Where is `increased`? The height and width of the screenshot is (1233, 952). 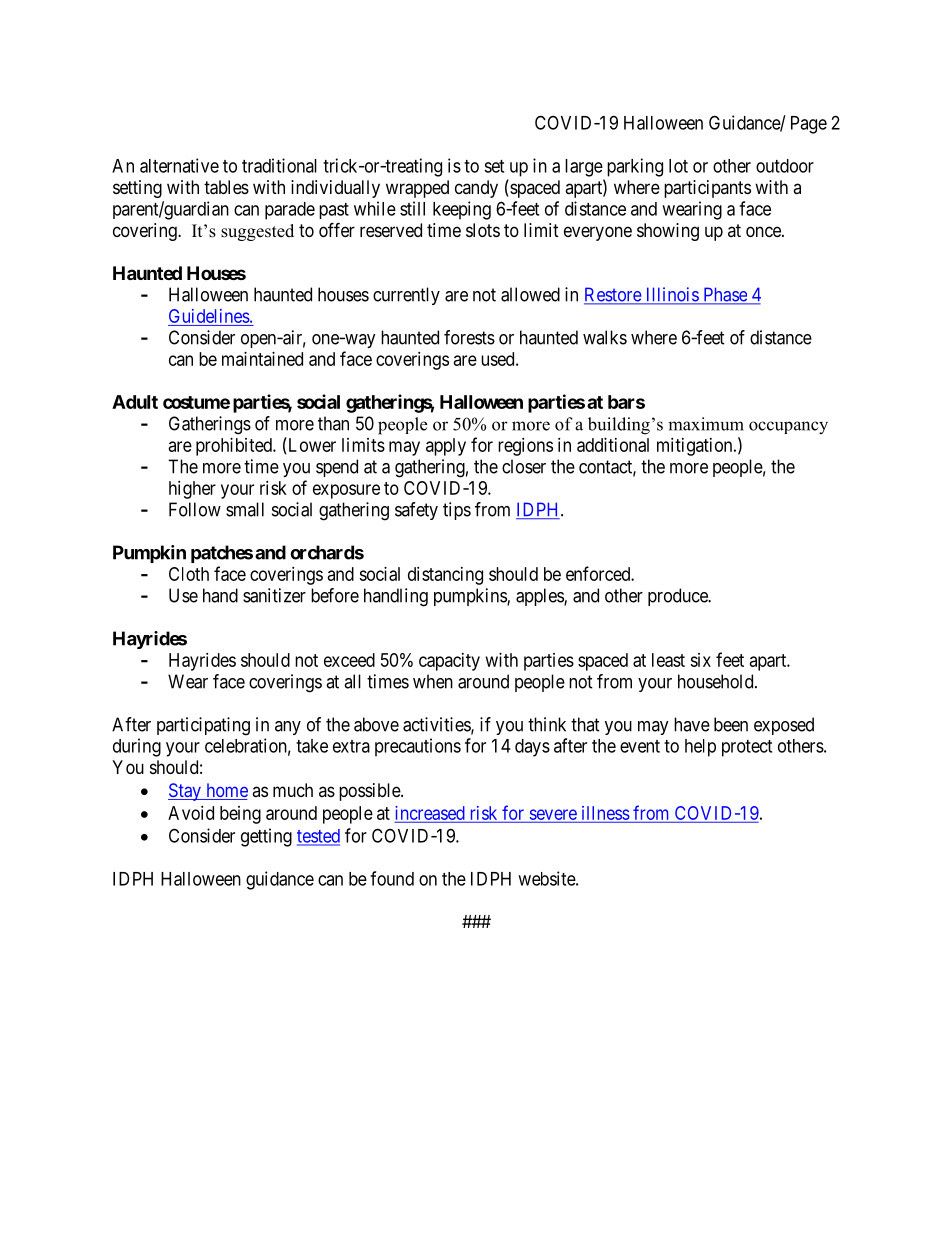 increased is located at coordinates (430, 813).
